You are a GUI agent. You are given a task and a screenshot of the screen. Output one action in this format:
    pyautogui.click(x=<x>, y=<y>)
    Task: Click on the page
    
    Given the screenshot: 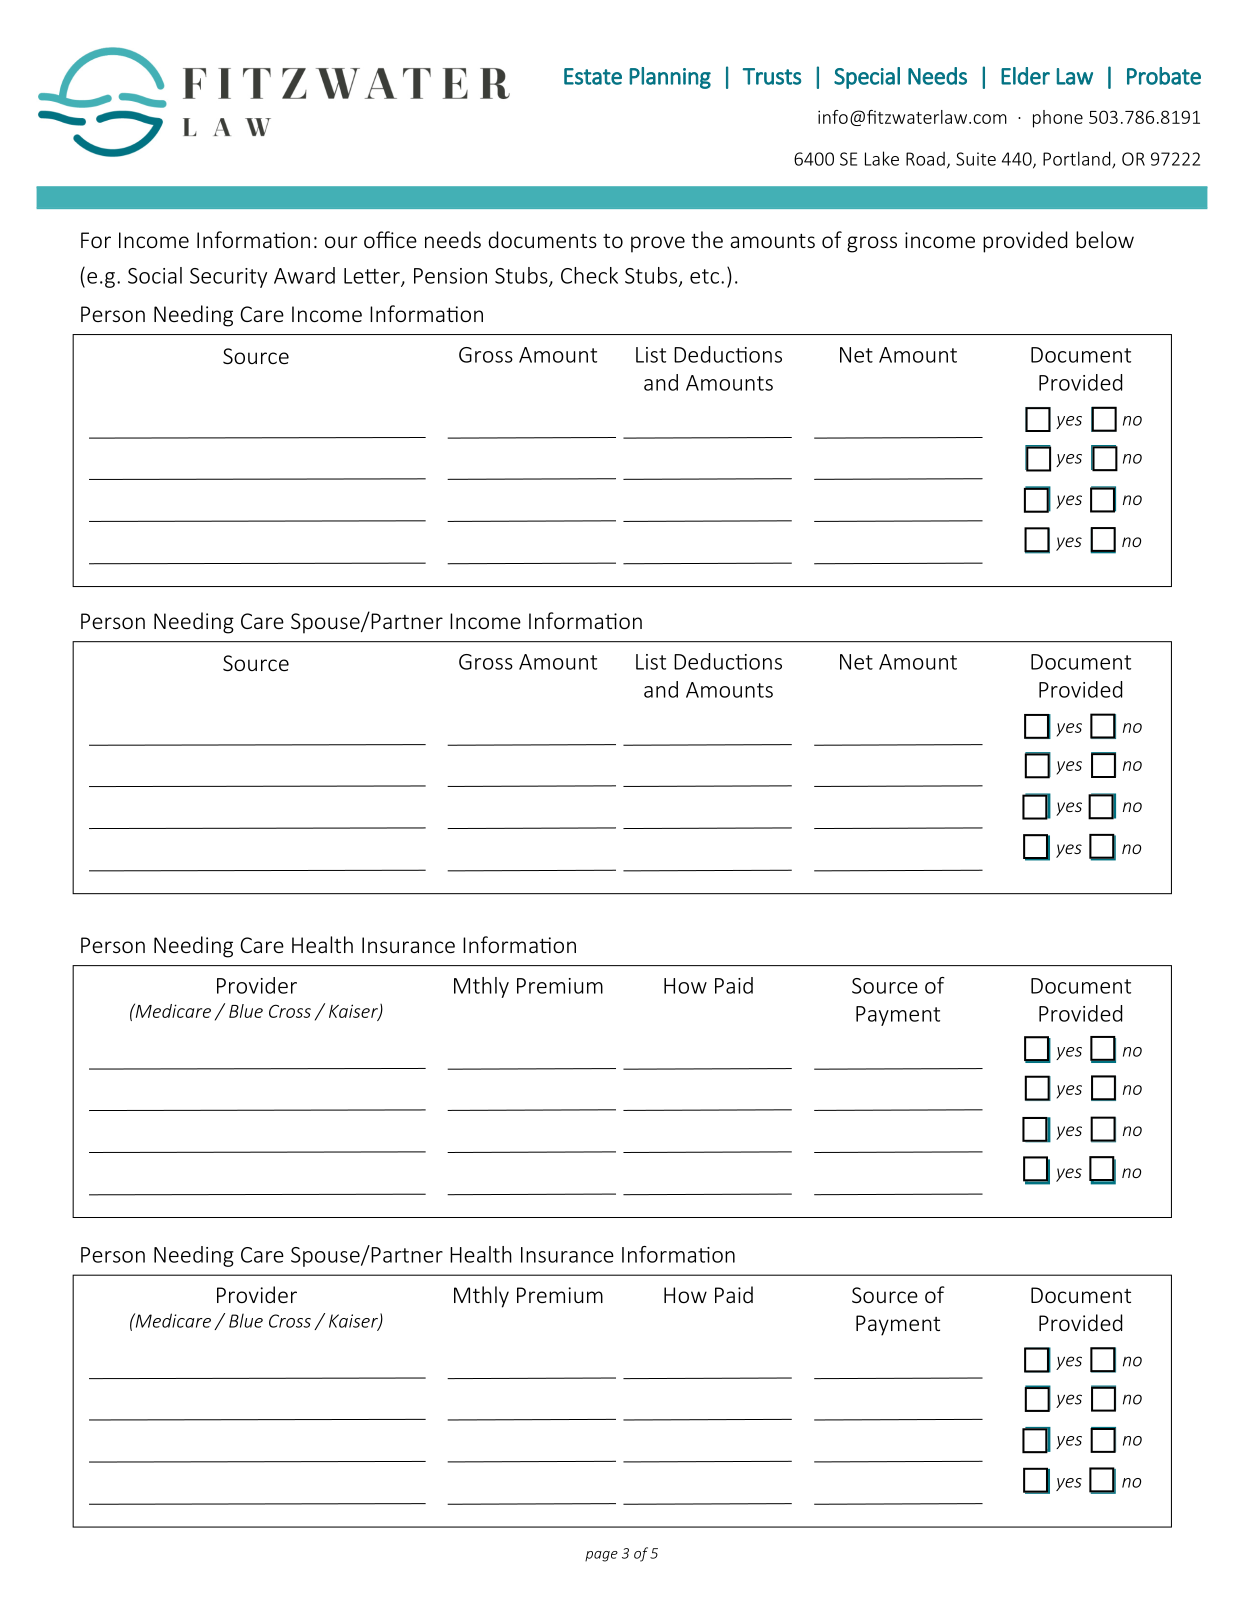 What is the action you would take?
    pyautogui.click(x=601, y=1556)
